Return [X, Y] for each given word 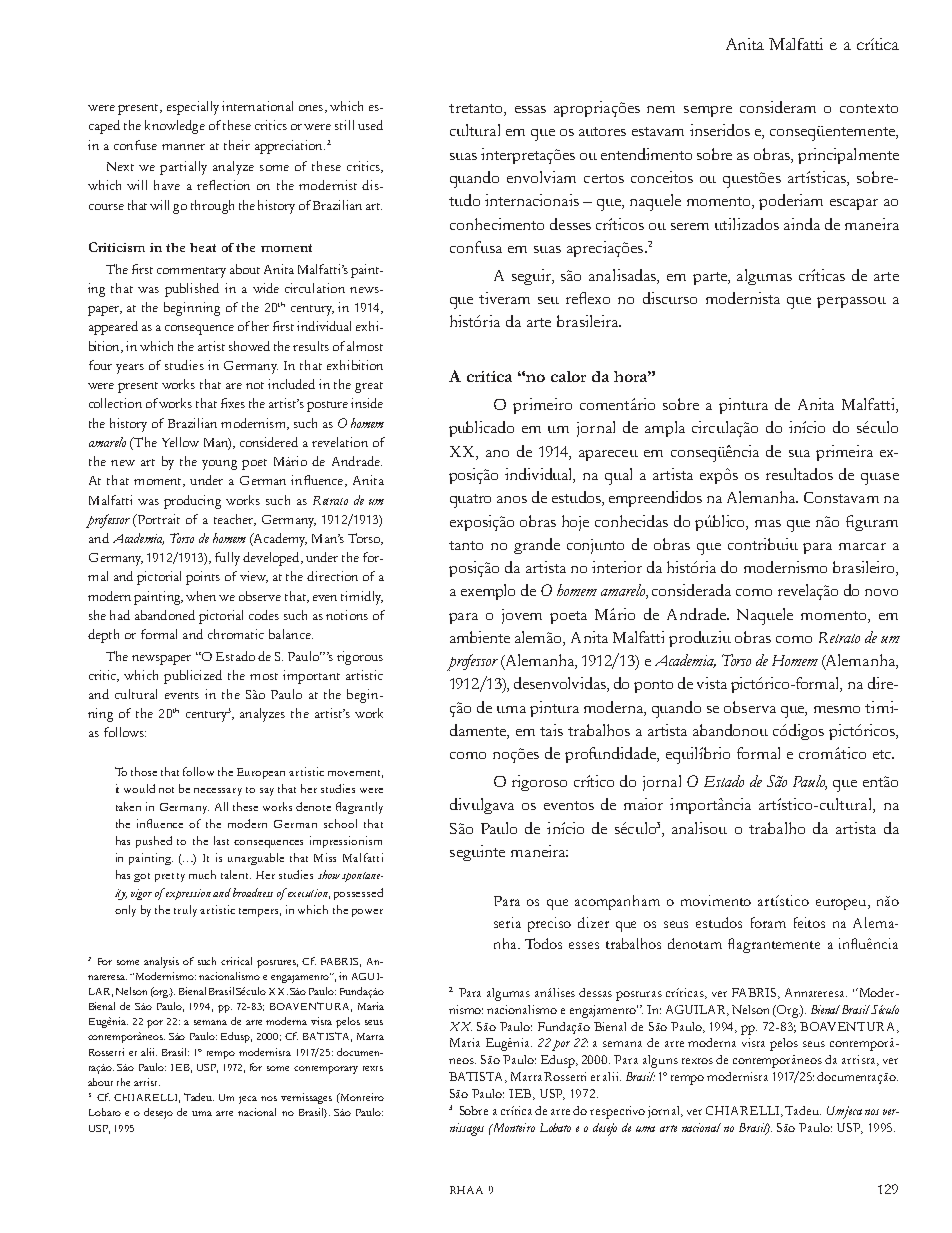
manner [183, 147]
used [370, 125]
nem [661, 109]
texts [373, 1068]
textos [697, 1061]
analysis [161, 962]
